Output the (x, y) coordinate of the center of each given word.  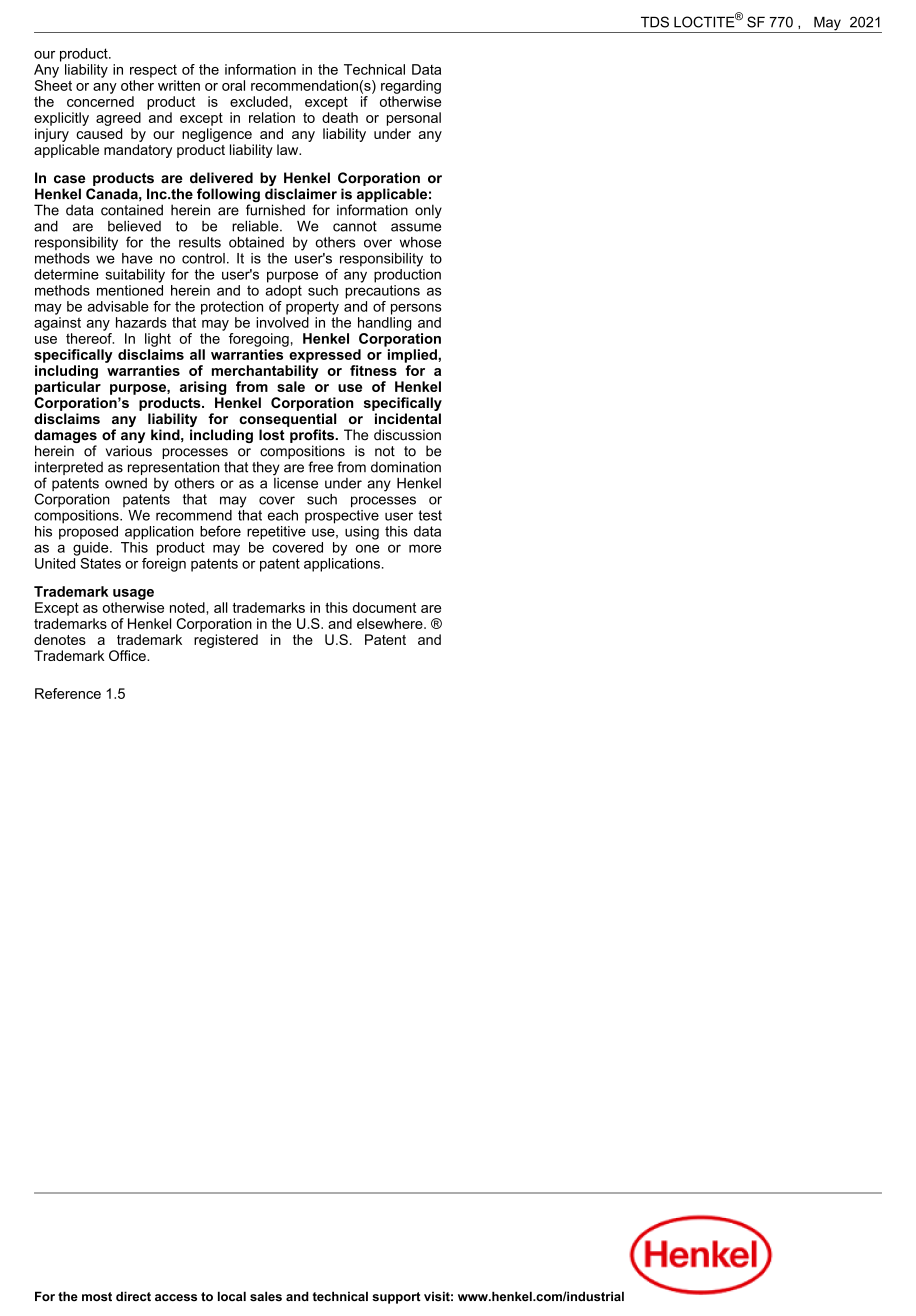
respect (153, 71)
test (430, 515)
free (320, 467)
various (129, 451)
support (396, 1298)
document (384, 607)
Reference (68, 693)
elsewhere (391, 623)
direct (133, 1296)
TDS (655, 22)
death (340, 117)
